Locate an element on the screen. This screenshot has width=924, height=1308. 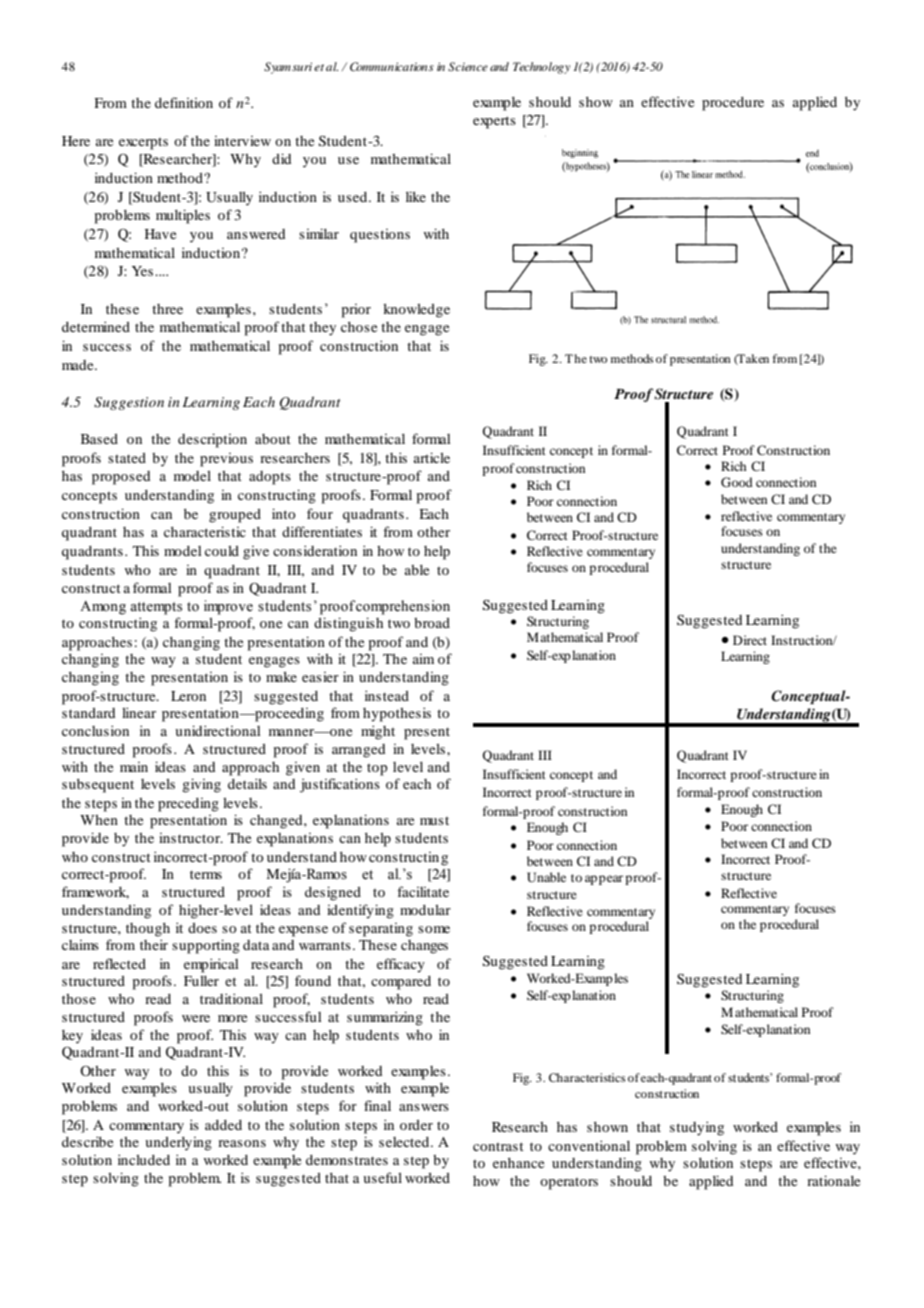
underlying is located at coordinates (178, 1144).
